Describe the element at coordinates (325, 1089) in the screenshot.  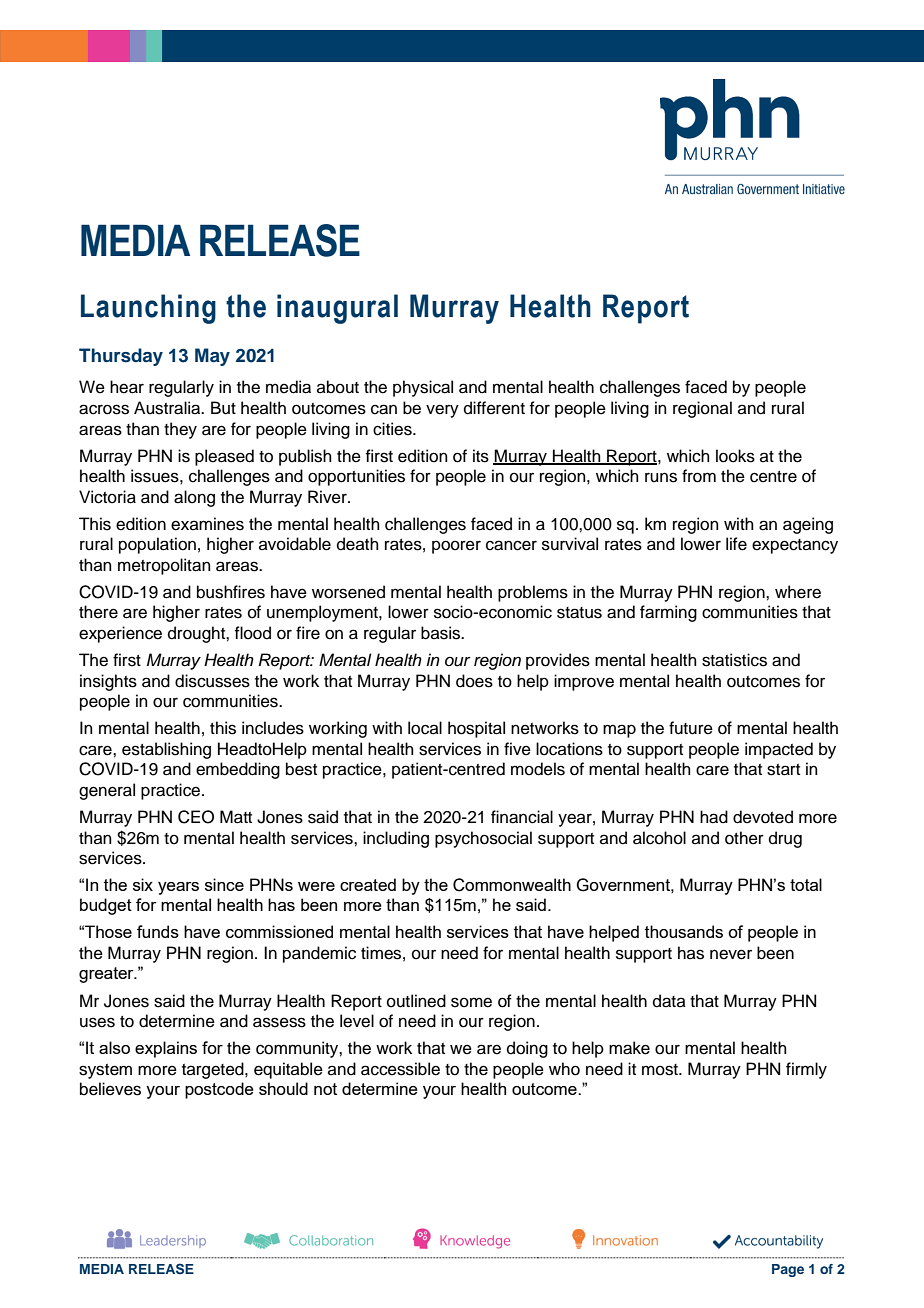
I see `not` at that location.
